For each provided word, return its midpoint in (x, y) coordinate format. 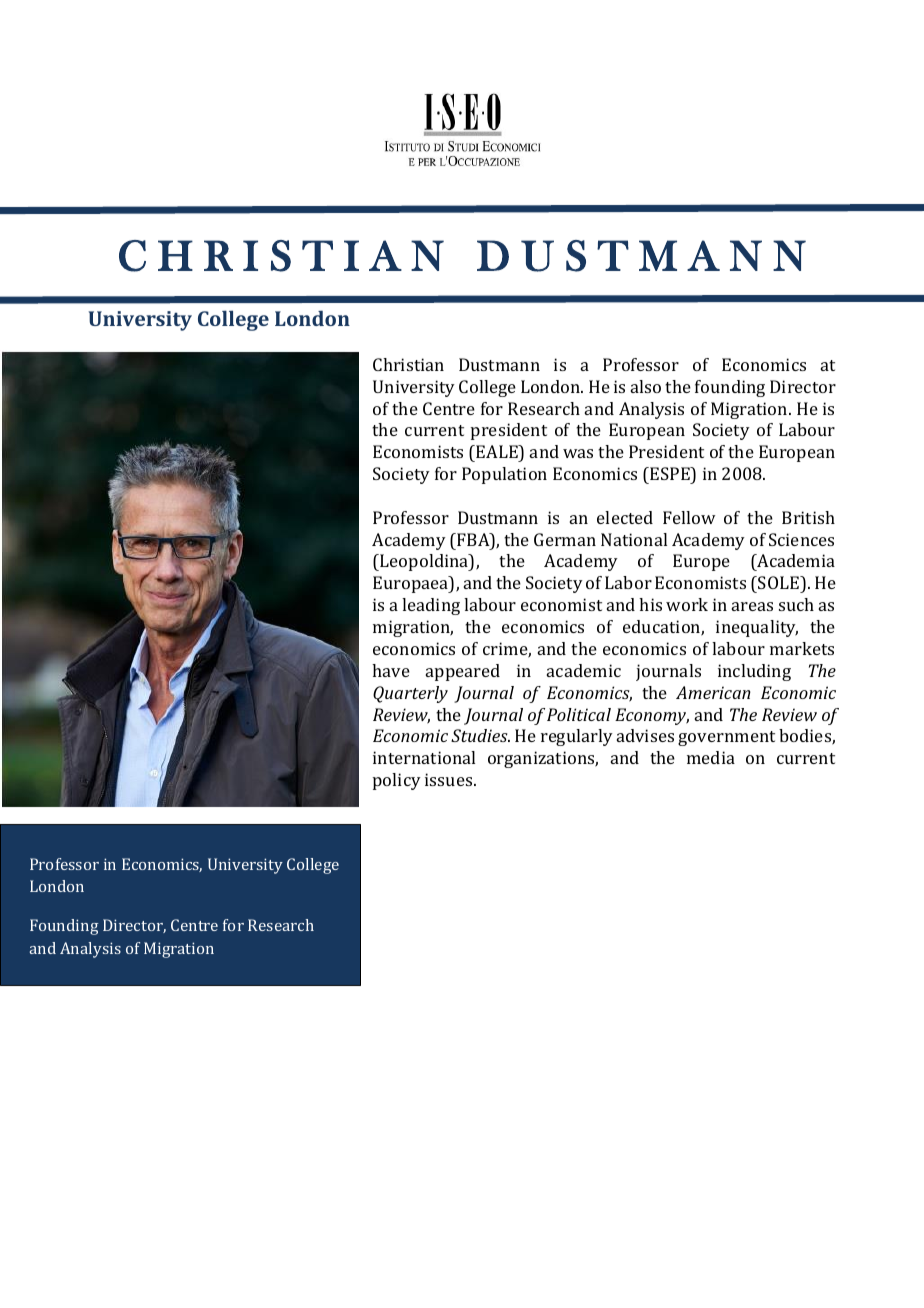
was (578, 453)
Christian (408, 364)
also (646, 386)
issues (450, 779)
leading (431, 606)
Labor (628, 582)
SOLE (778, 584)
